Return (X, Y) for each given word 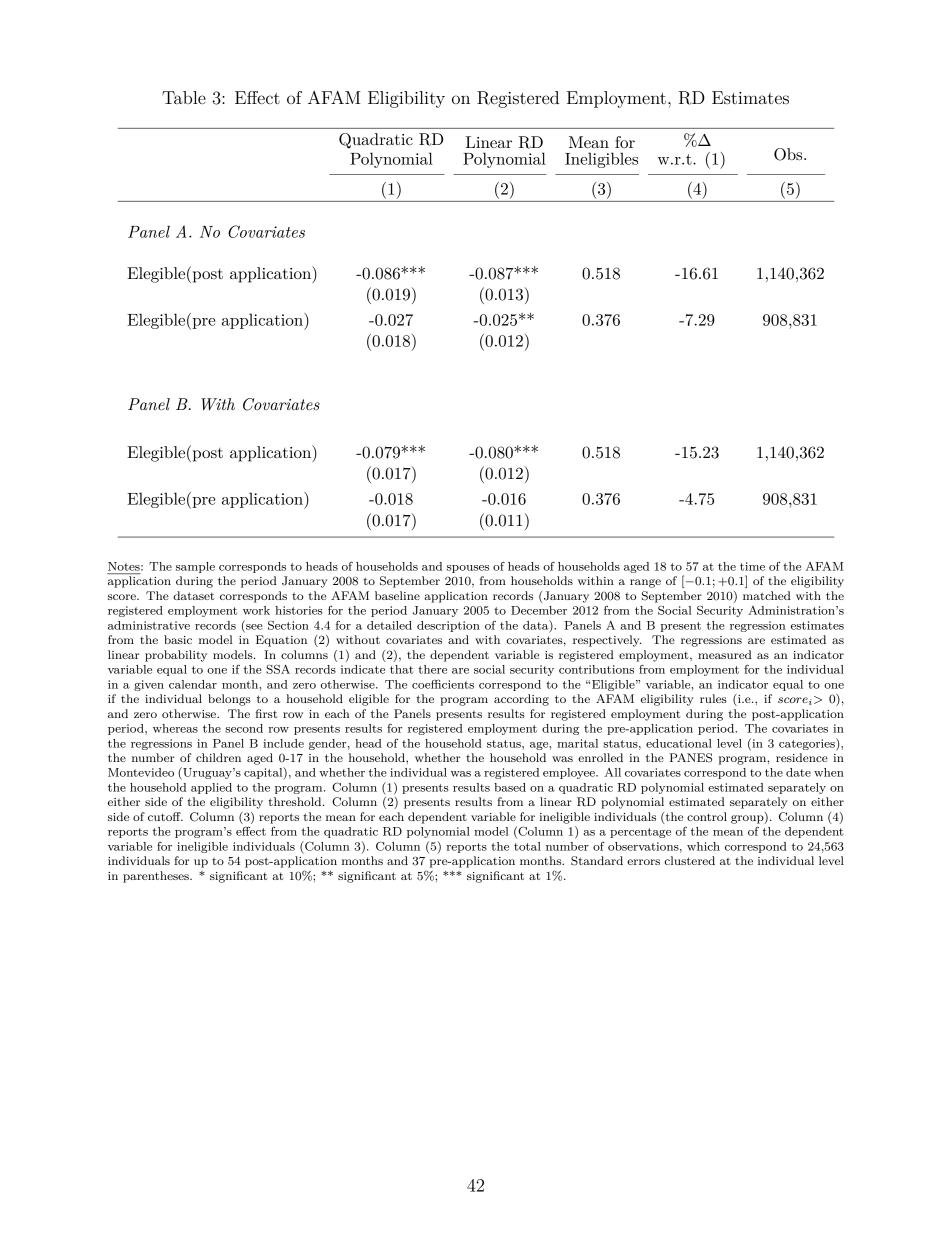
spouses (468, 569)
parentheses (157, 877)
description (448, 626)
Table (184, 97)
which (703, 846)
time (752, 566)
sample (195, 567)
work (256, 610)
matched (767, 595)
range (645, 583)
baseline (397, 595)
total (527, 846)
